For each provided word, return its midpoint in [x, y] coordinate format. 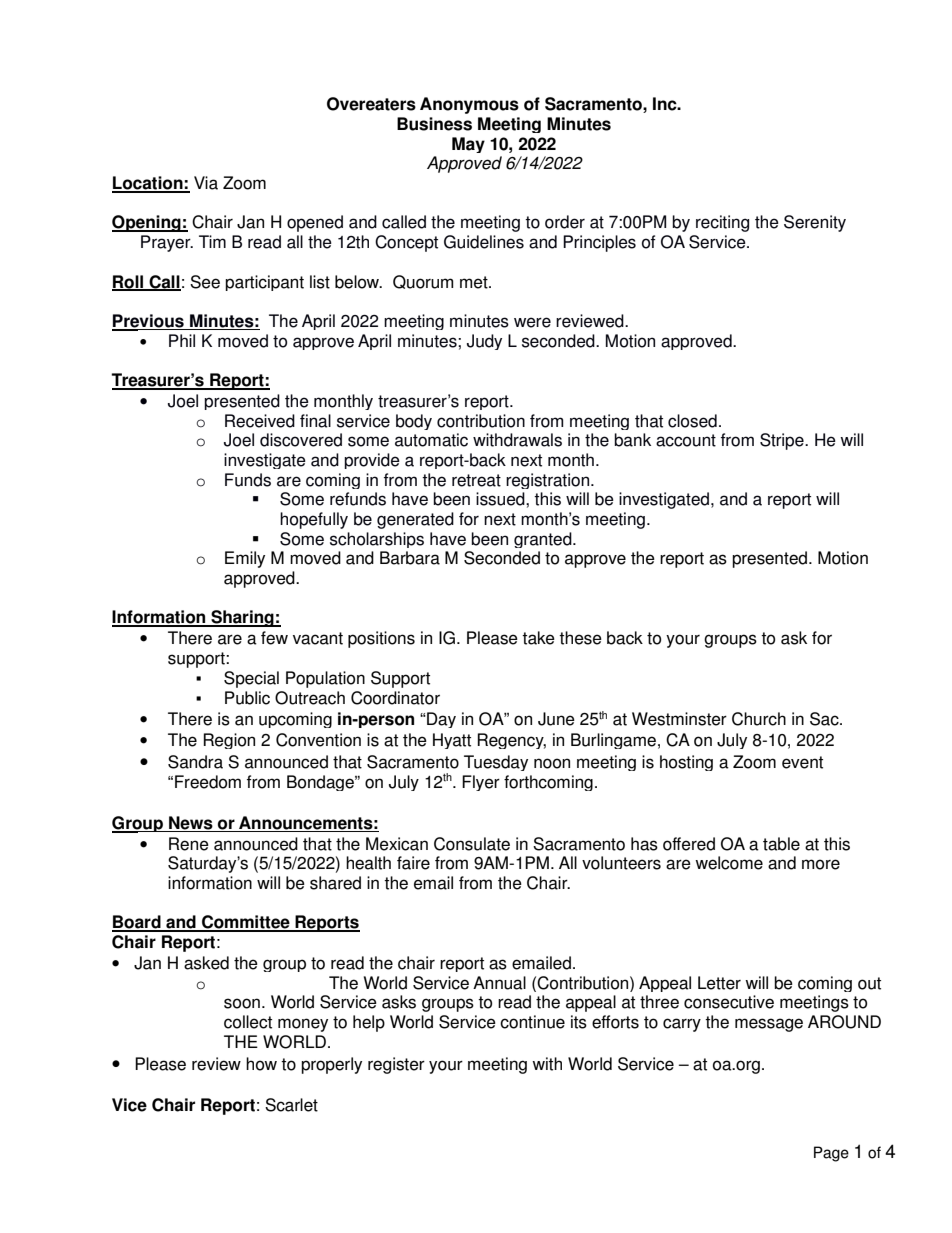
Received [260, 421]
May [468, 145]
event [802, 762]
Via [206, 183]
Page [831, 1154]
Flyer [481, 783]
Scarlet [291, 1105]
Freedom [208, 782]
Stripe [783, 441]
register [396, 1065]
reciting [722, 223]
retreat [476, 480]
